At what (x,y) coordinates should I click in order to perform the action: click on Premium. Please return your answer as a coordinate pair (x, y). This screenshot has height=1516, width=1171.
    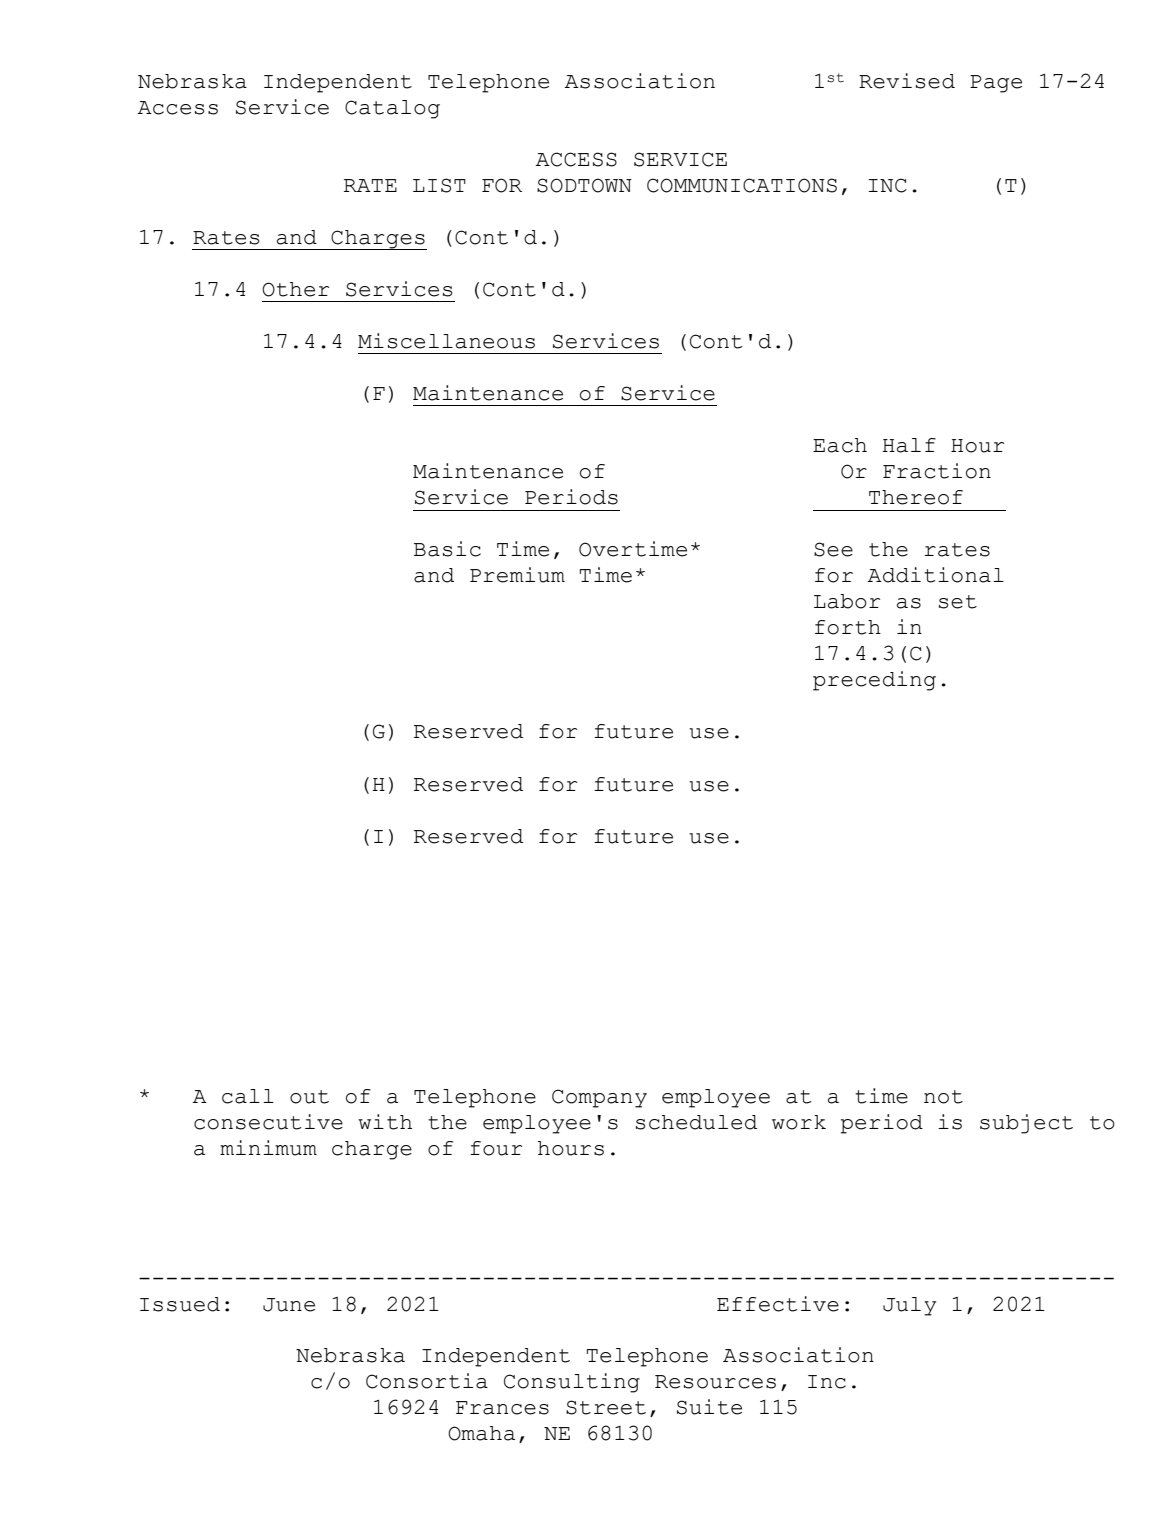
    Looking at the image, I should click on (517, 575).
